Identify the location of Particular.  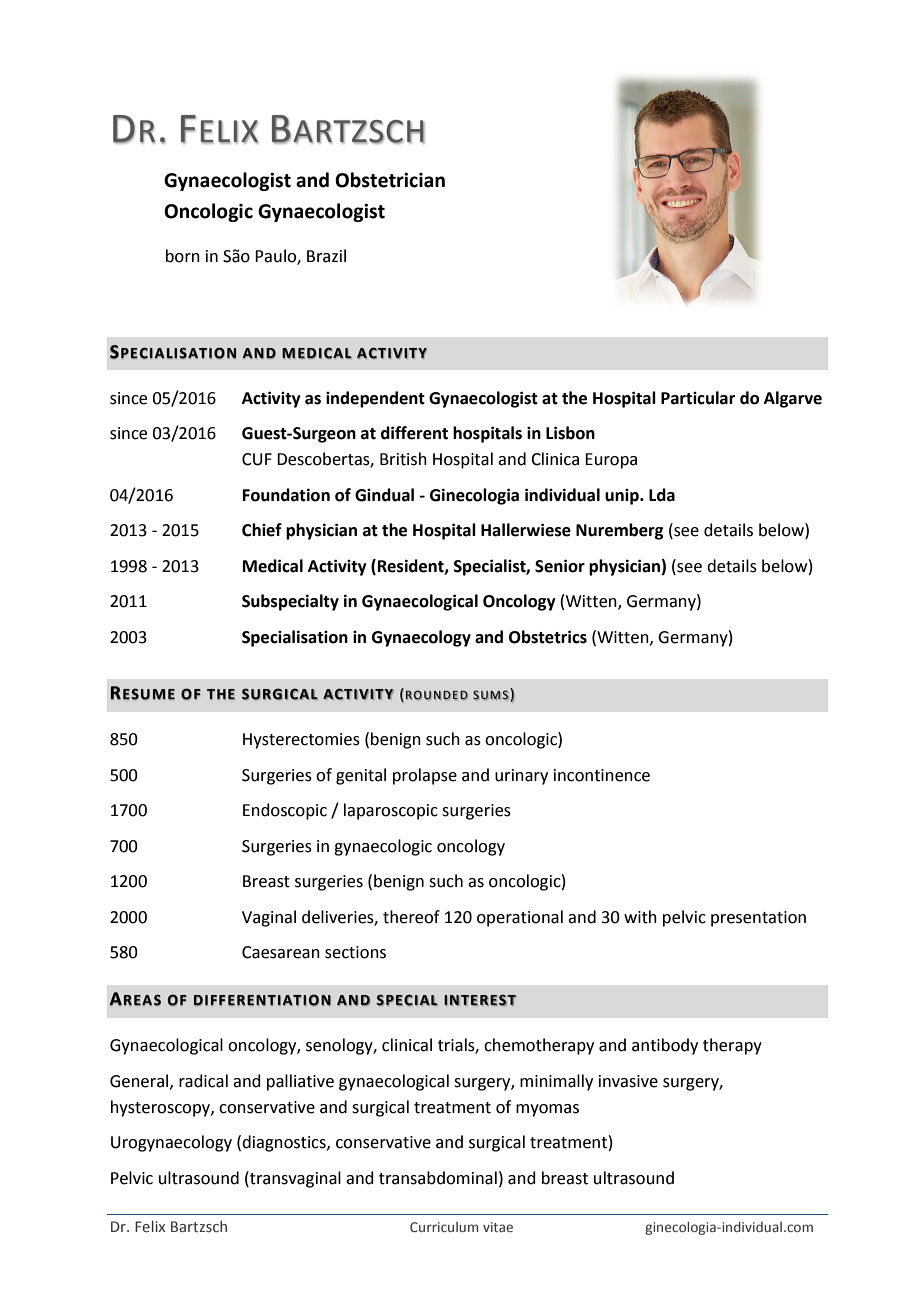
(698, 398).
